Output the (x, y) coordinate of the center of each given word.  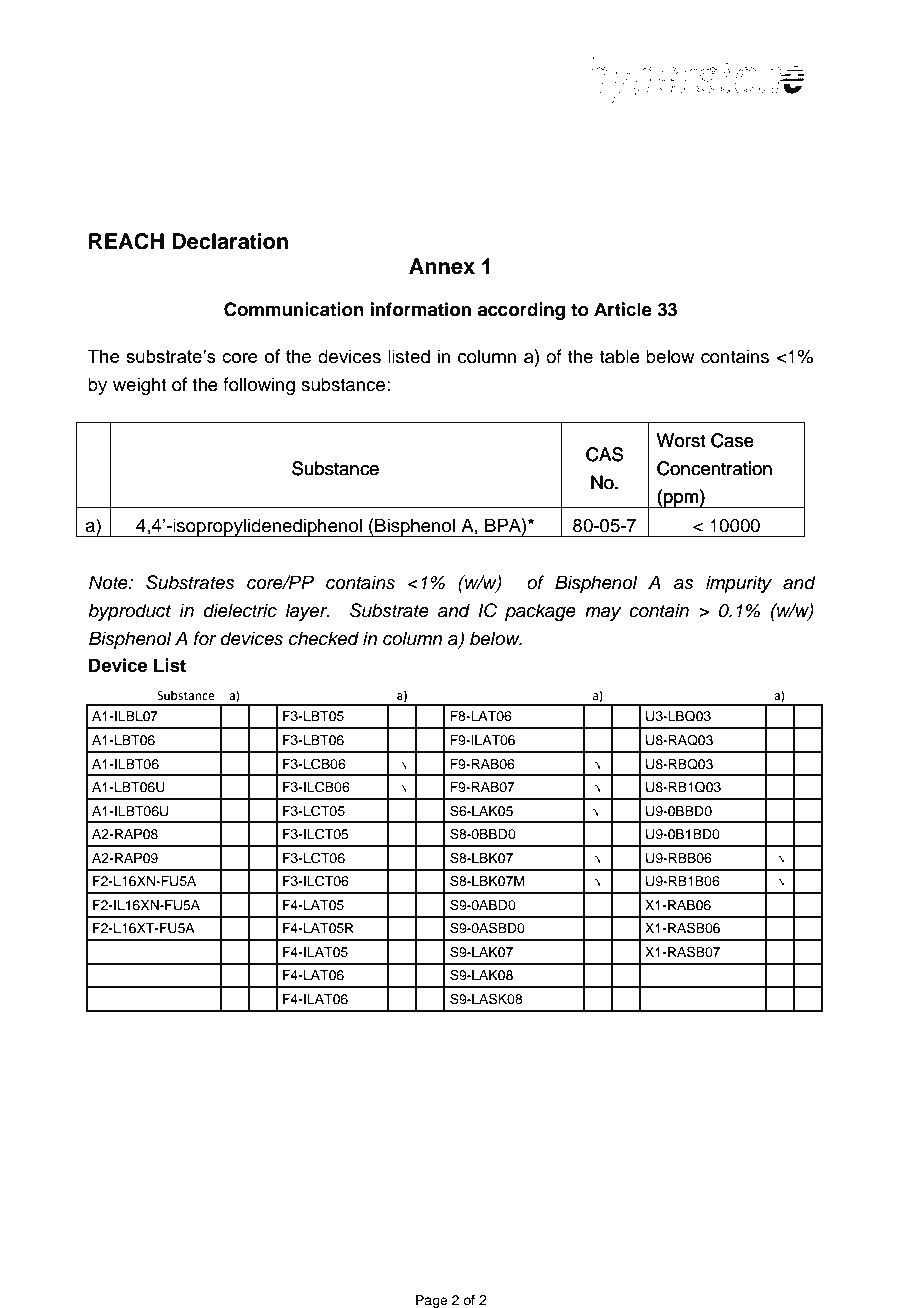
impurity (739, 584)
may (603, 614)
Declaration (230, 241)
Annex (442, 266)
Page (432, 1301)
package (540, 612)
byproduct (129, 612)
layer (307, 612)
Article (623, 309)
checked (324, 638)
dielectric (240, 610)
